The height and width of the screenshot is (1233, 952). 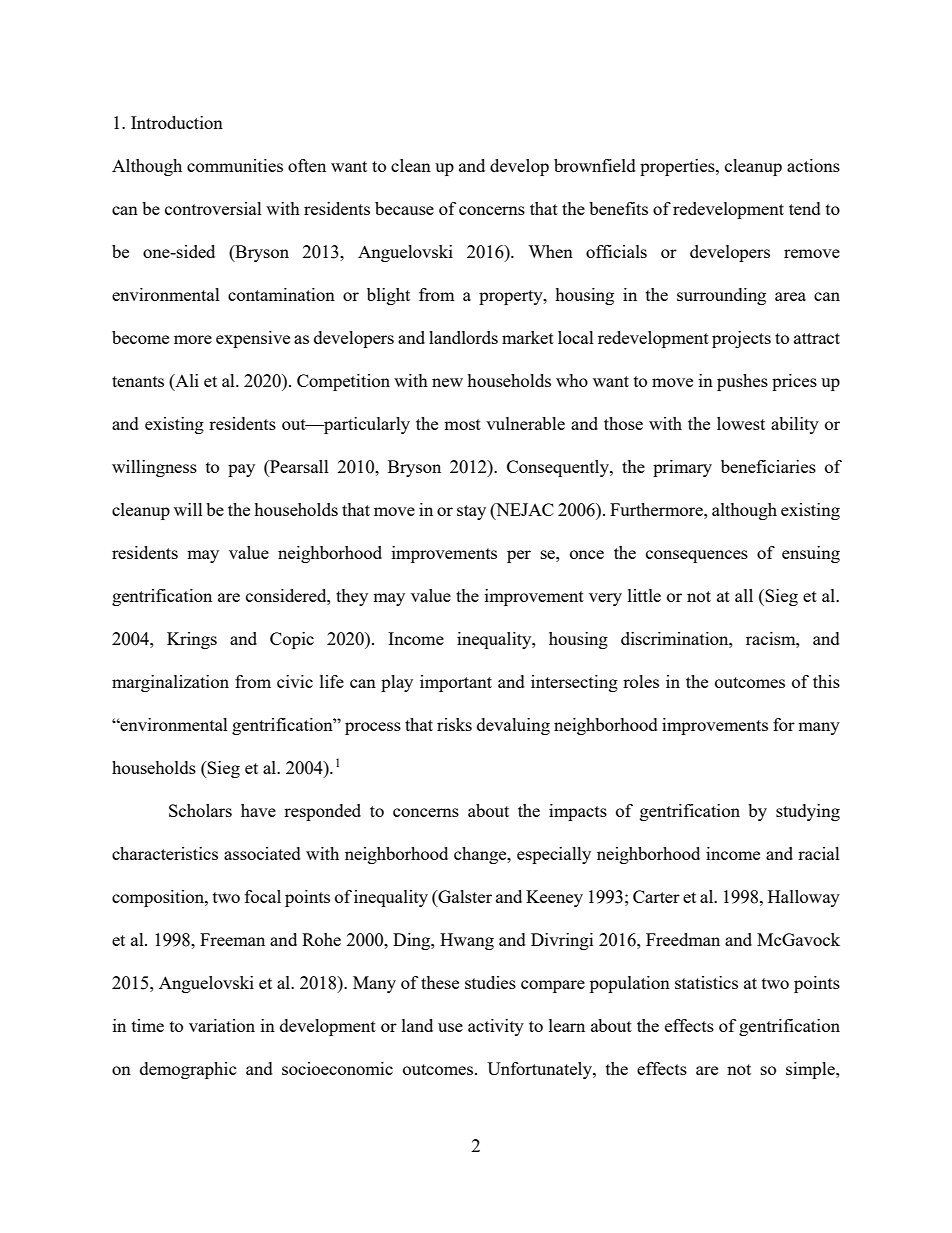 What do you see at coordinates (352, 597) in the screenshot?
I see `they` at bounding box center [352, 597].
